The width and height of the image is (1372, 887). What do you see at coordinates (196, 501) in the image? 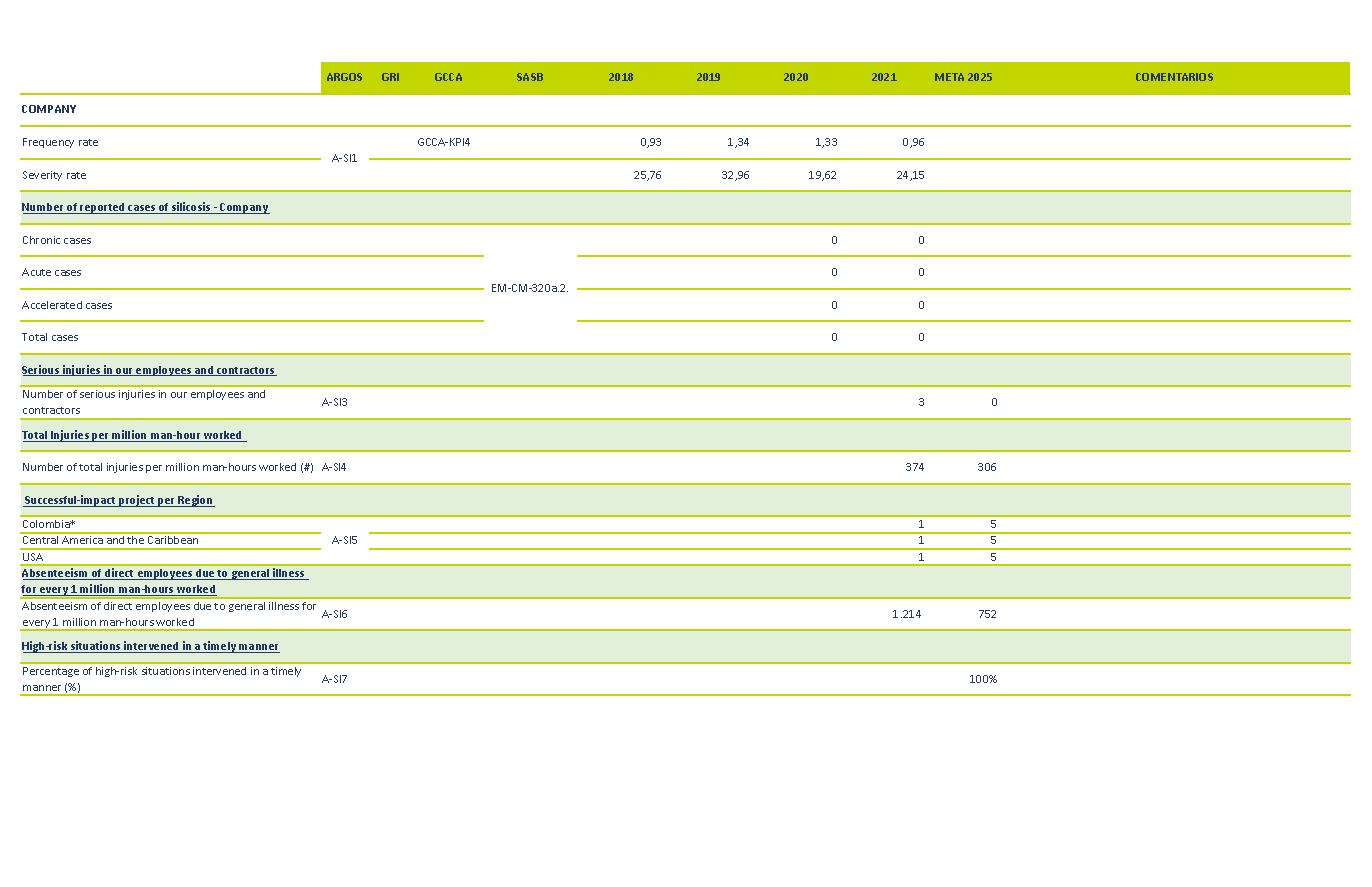
I see `Region` at bounding box center [196, 501].
